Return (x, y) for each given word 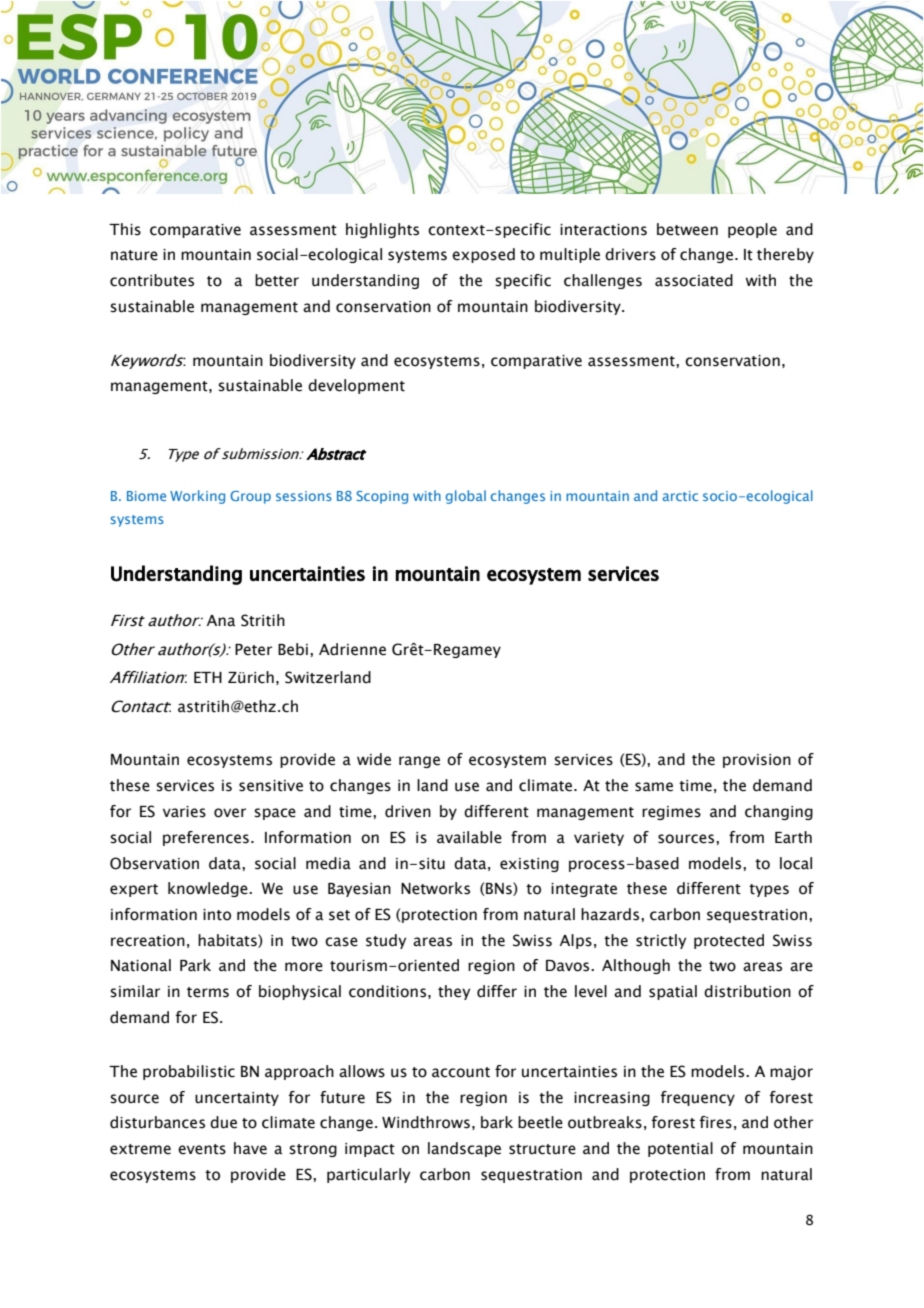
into (217, 915)
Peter (253, 650)
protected (729, 941)
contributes (152, 280)
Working (197, 497)
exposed (483, 255)
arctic (680, 496)
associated (694, 280)
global (466, 497)
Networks (435, 888)
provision (757, 761)
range (419, 762)
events (202, 1149)
